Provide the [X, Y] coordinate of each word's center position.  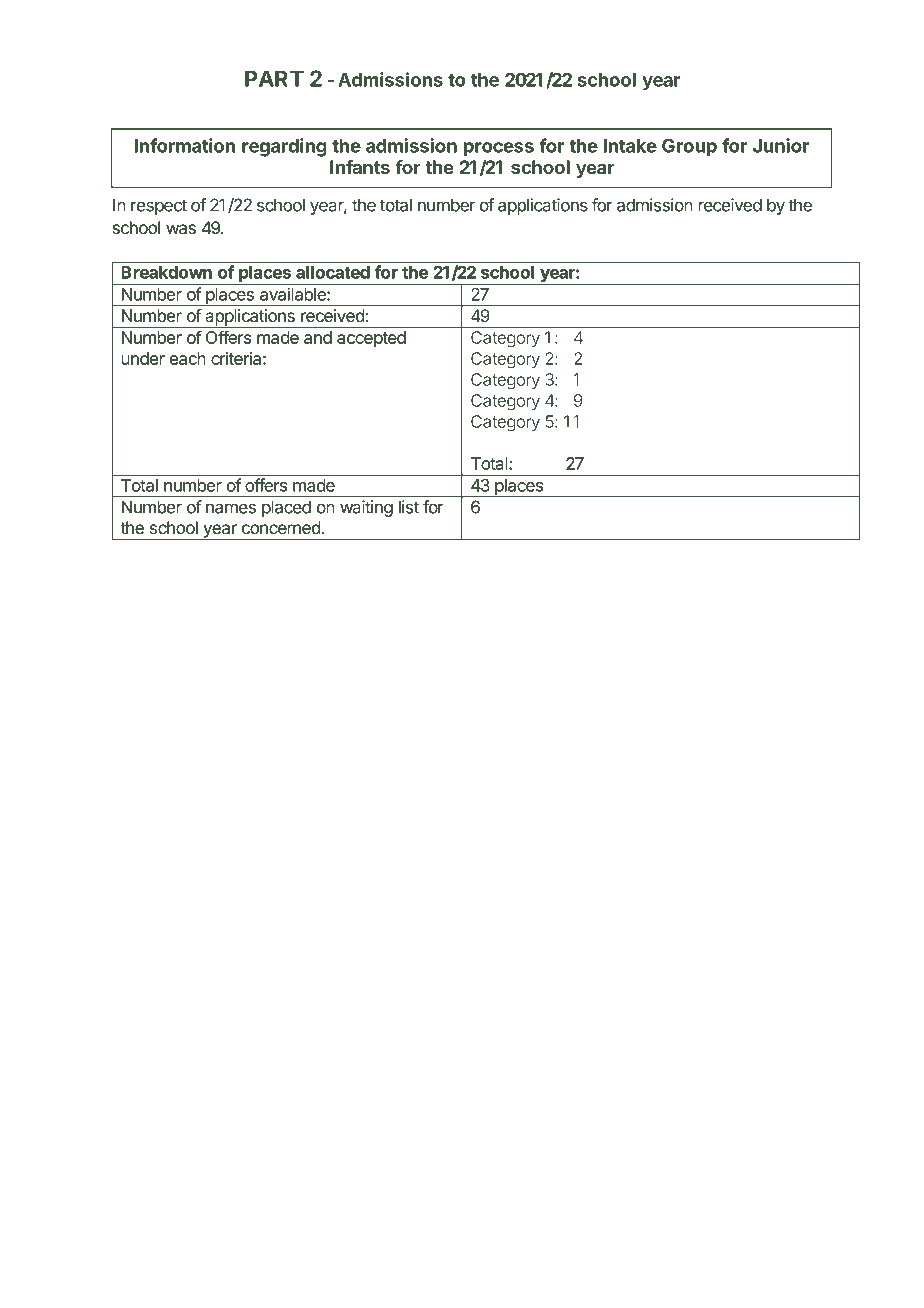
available [294, 294]
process [499, 149]
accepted [371, 339]
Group [689, 147]
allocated [333, 272]
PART [274, 78]
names [231, 508]
